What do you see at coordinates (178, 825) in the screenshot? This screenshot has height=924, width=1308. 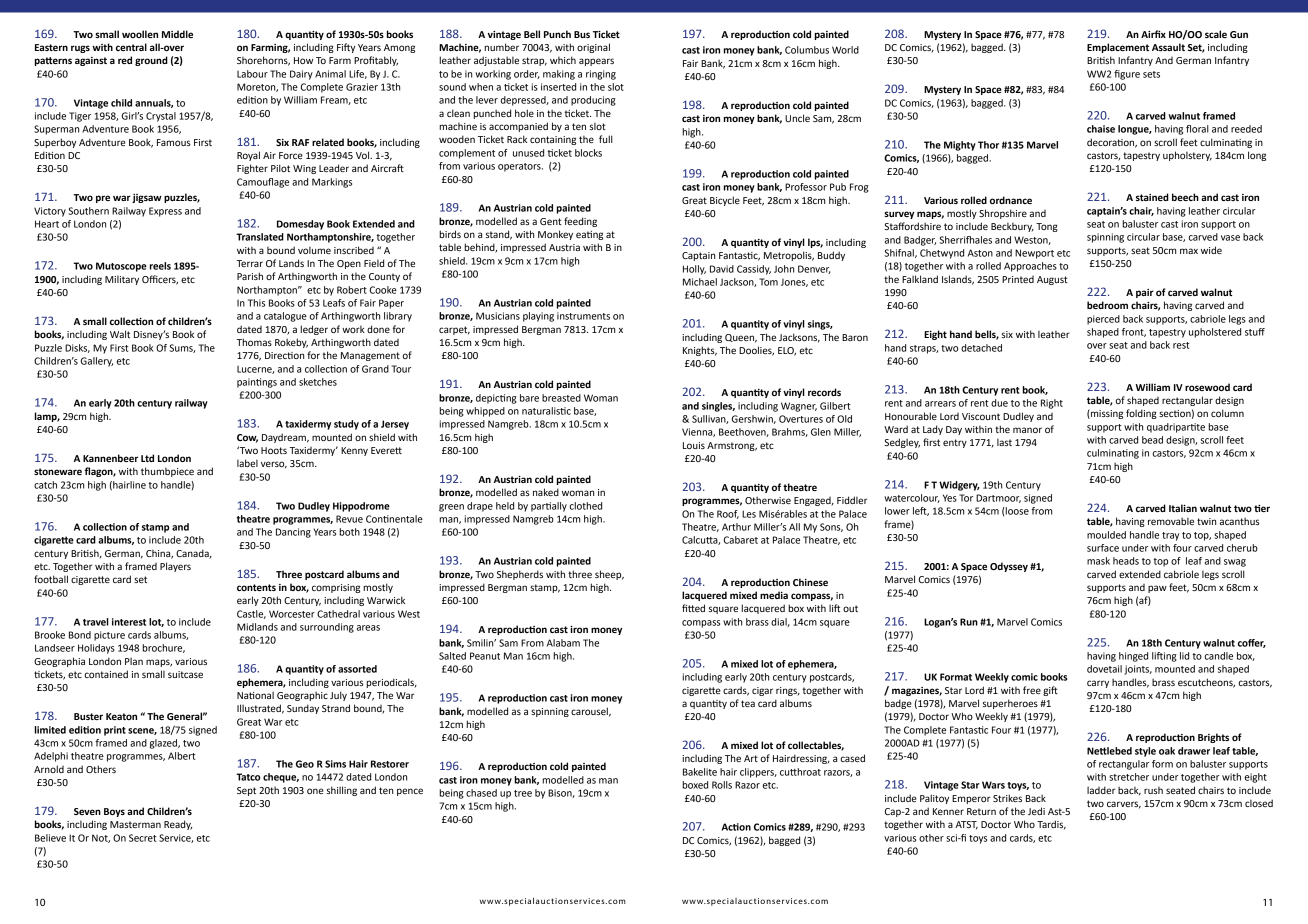 I see `Ready` at bounding box center [178, 825].
